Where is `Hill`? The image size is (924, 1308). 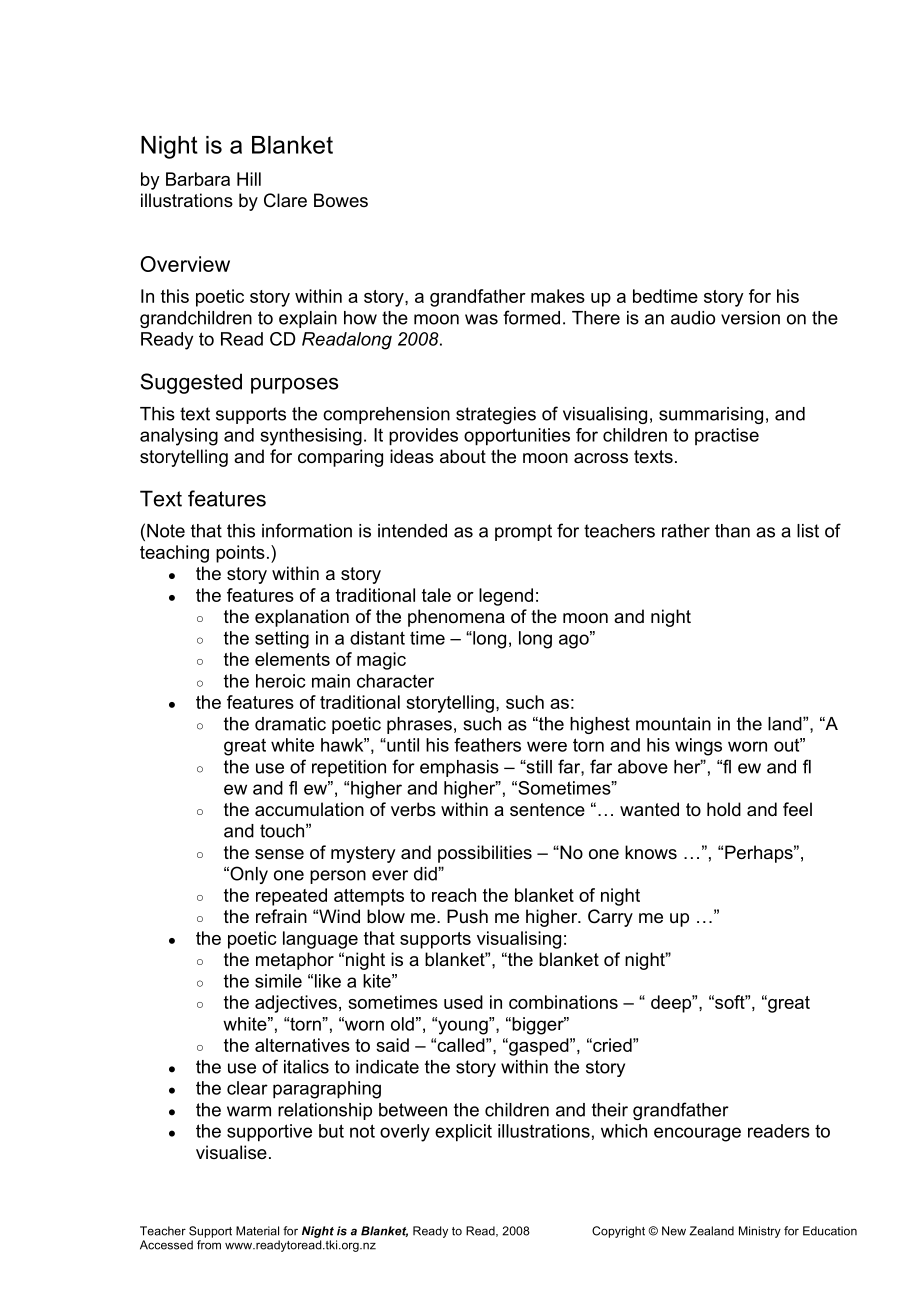
Hill is located at coordinates (249, 179).
